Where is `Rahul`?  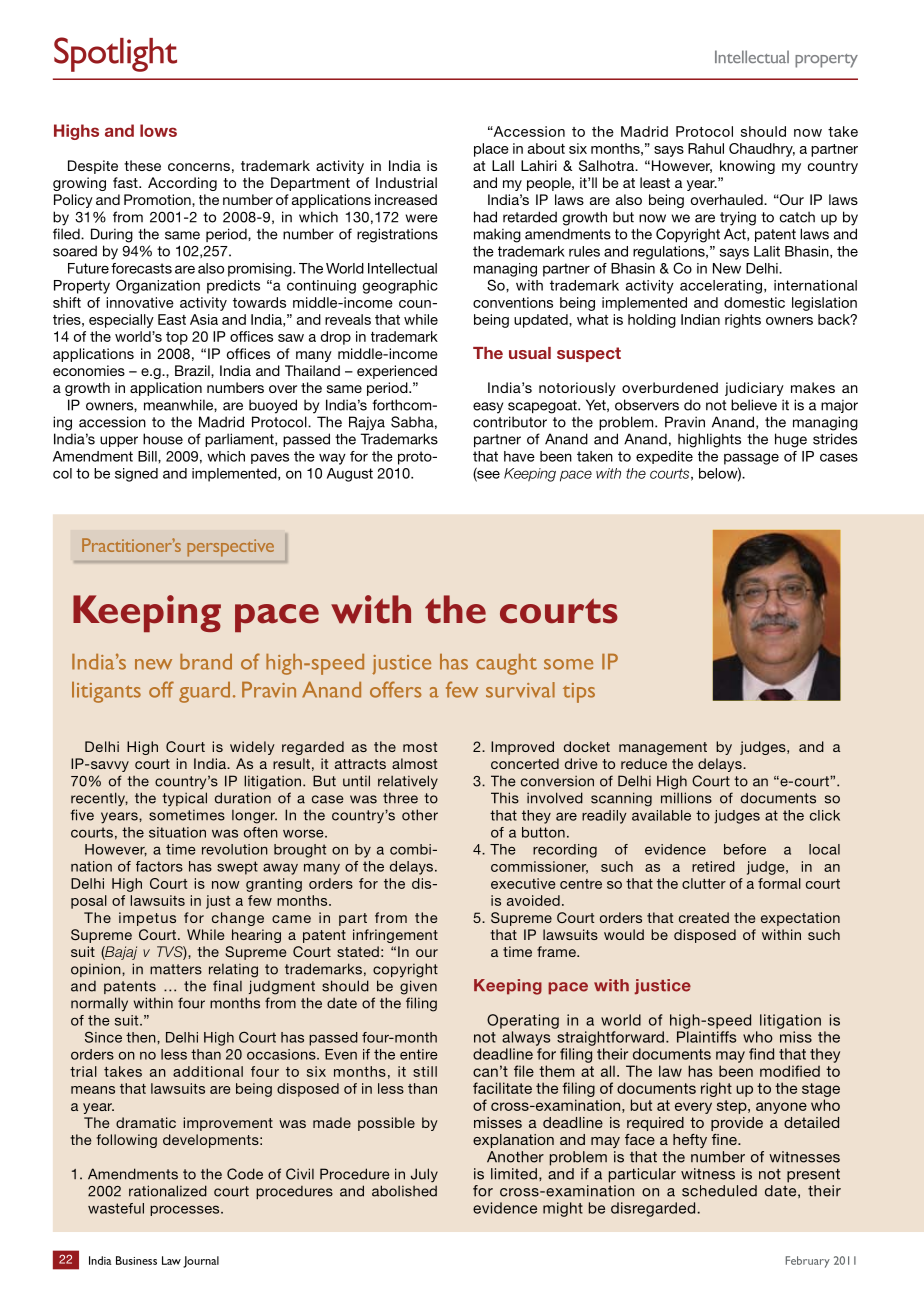
Rahul is located at coordinates (706, 148).
